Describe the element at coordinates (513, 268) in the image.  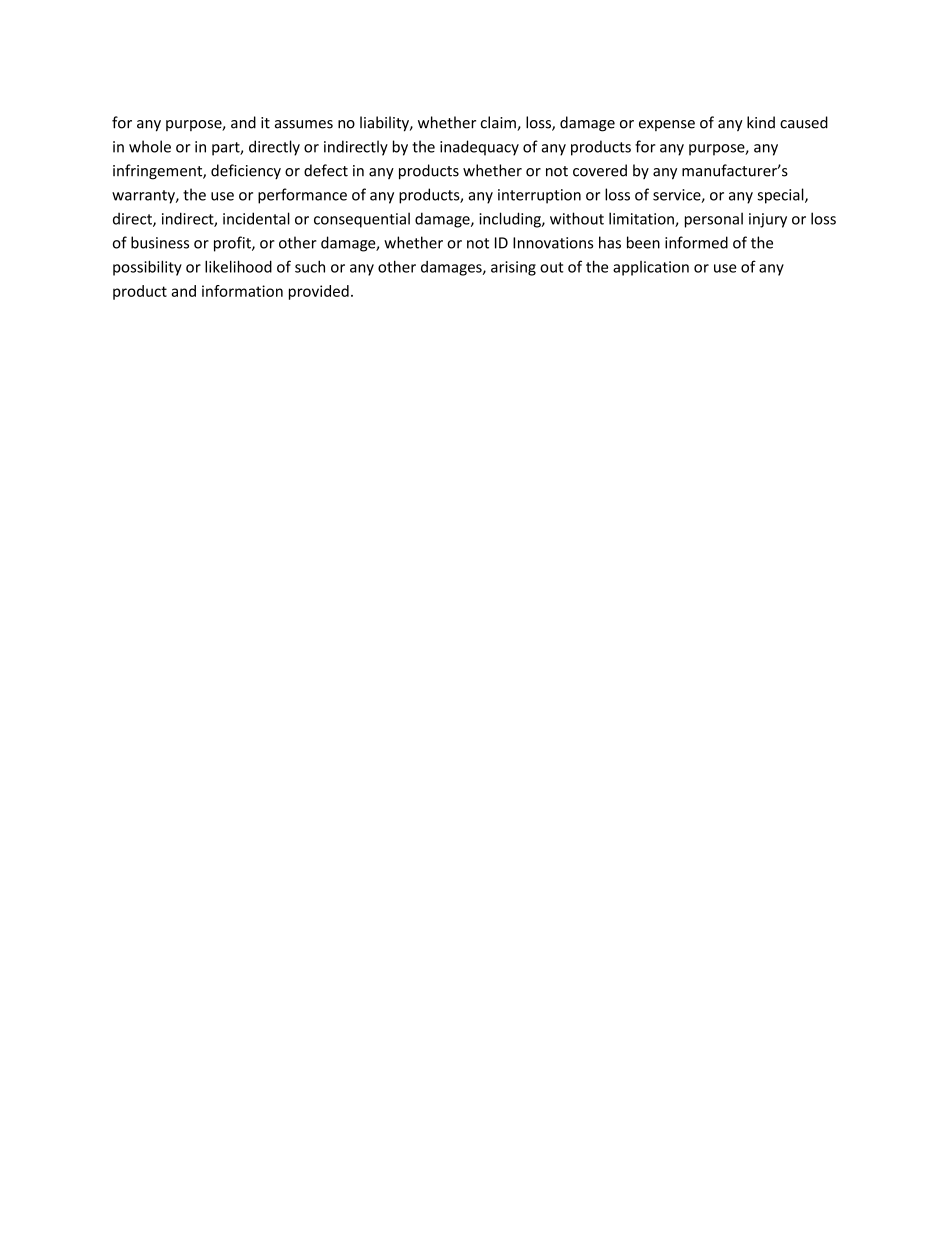
I see `arising` at that location.
